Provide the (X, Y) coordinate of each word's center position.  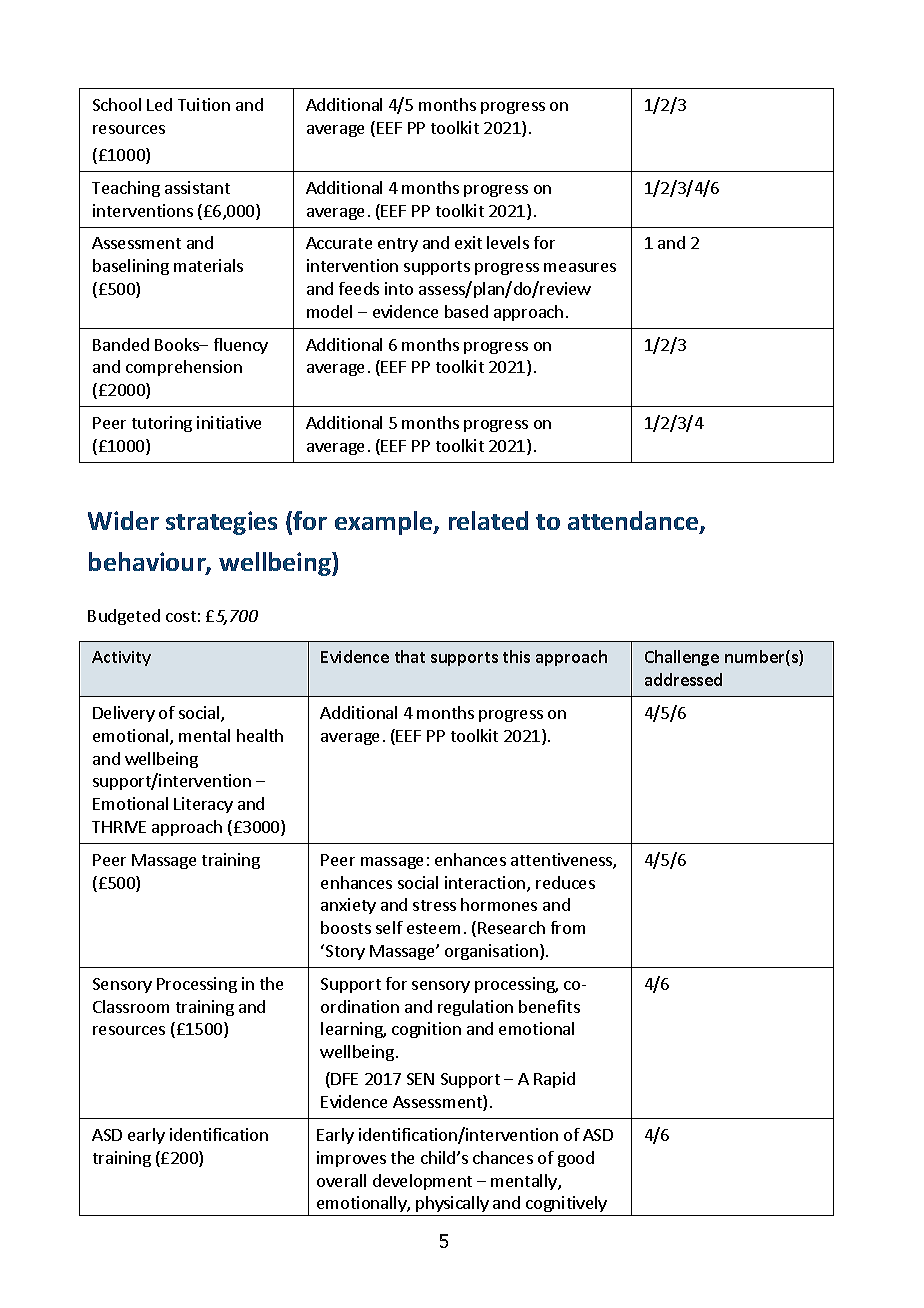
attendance (634, 522)
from (568, 927)
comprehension (184, 368)
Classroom (131, 1006)
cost (181, 616)
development (422, 1182)
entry (398, 245)
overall (341, 1180)
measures (580, 267)
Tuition (204, 104)
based (466, 311)
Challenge (682, 658)
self (389, 927)
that (410, 656)
